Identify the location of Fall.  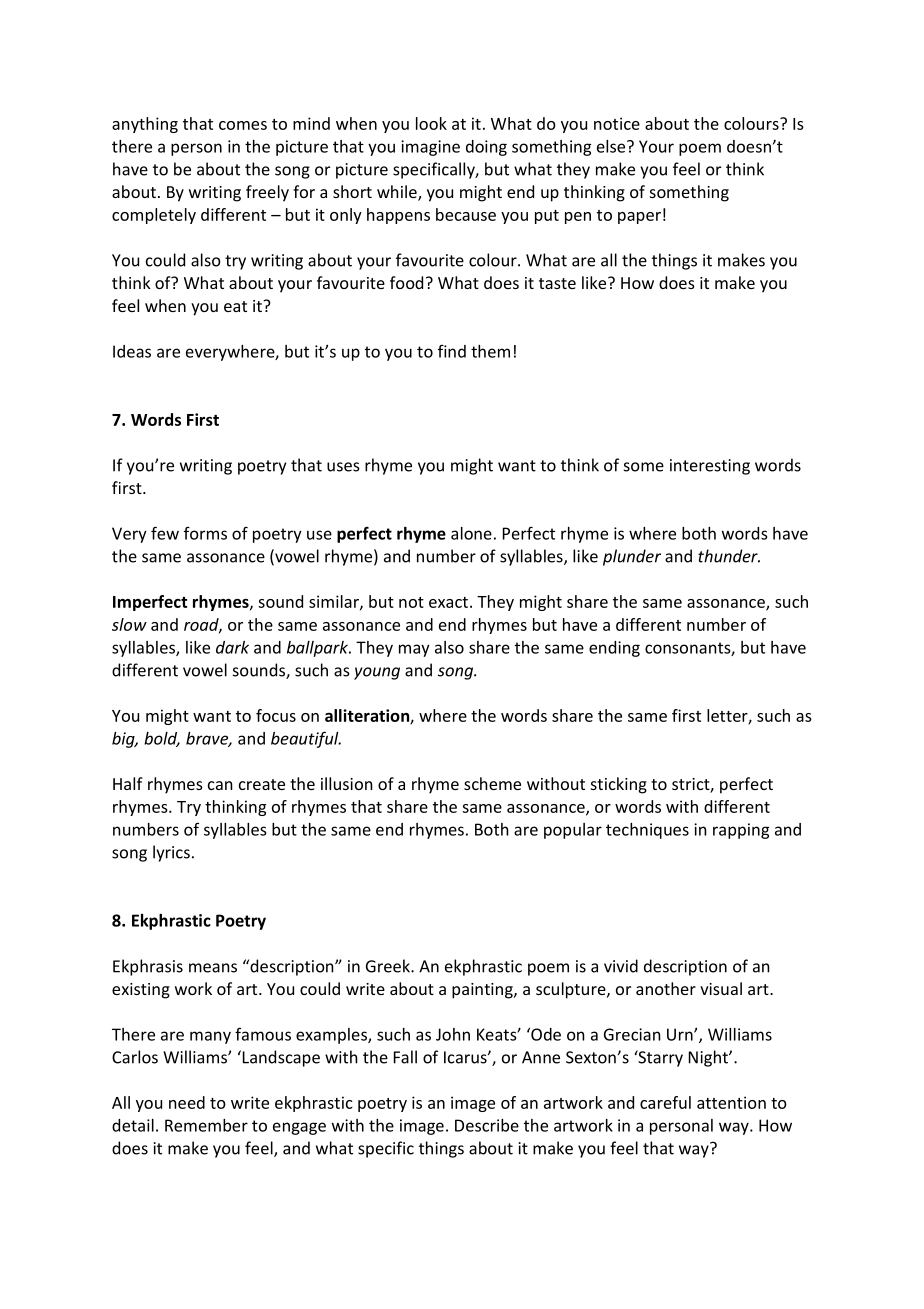
(405, 1057).
